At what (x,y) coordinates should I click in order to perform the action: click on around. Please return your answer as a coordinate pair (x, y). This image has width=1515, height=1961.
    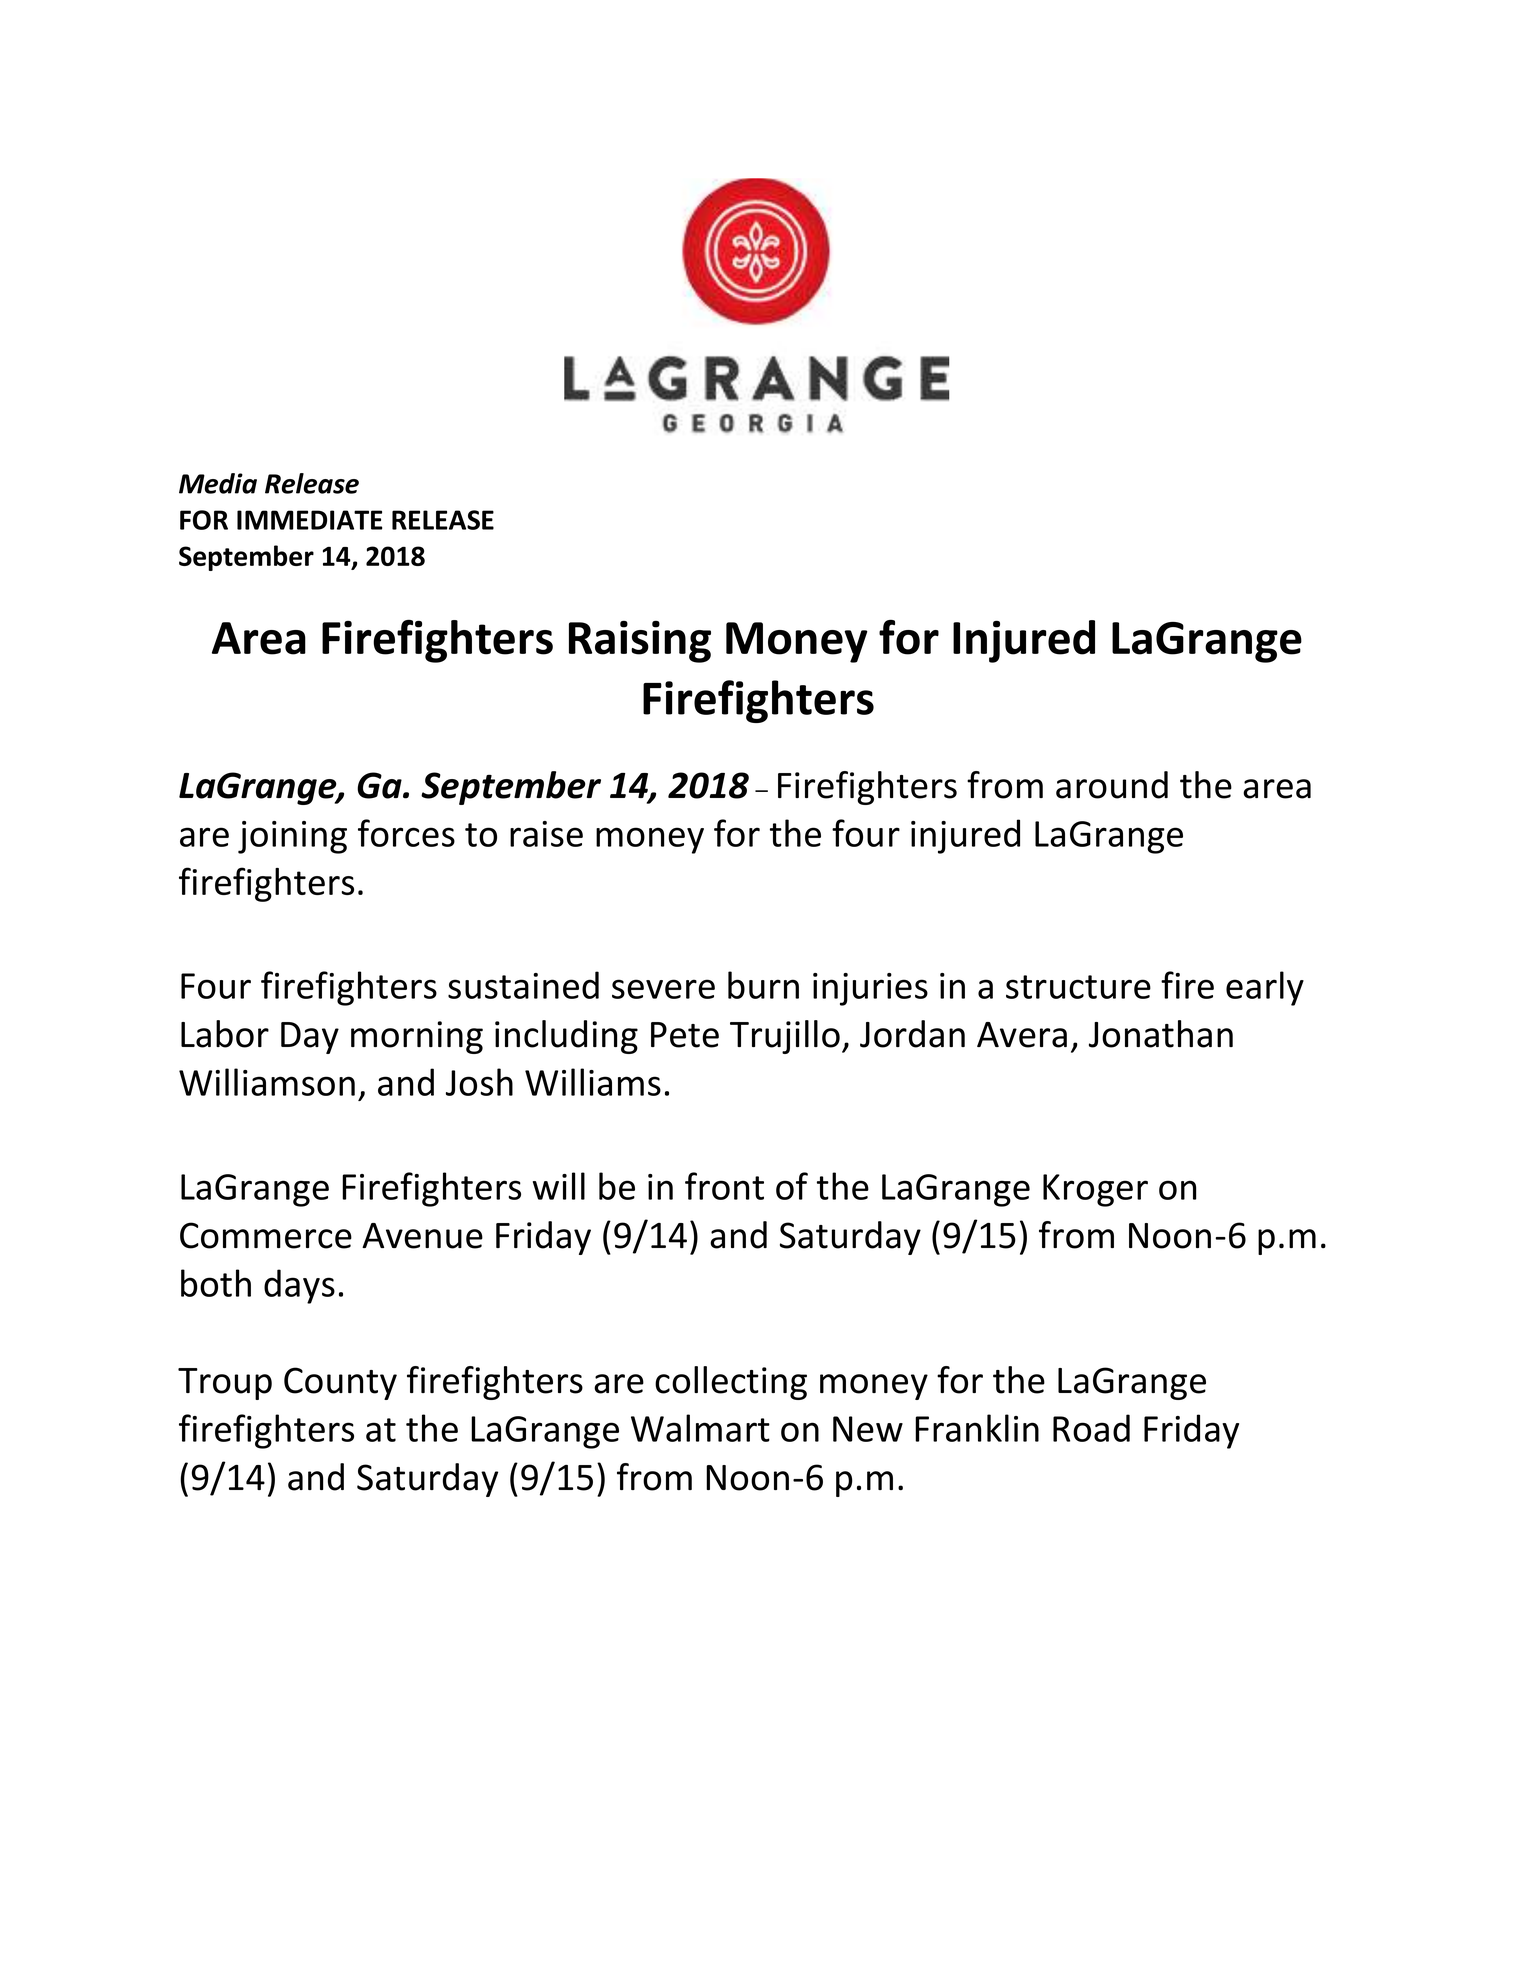
    Looking at the image, I should click on (1112, 785).
